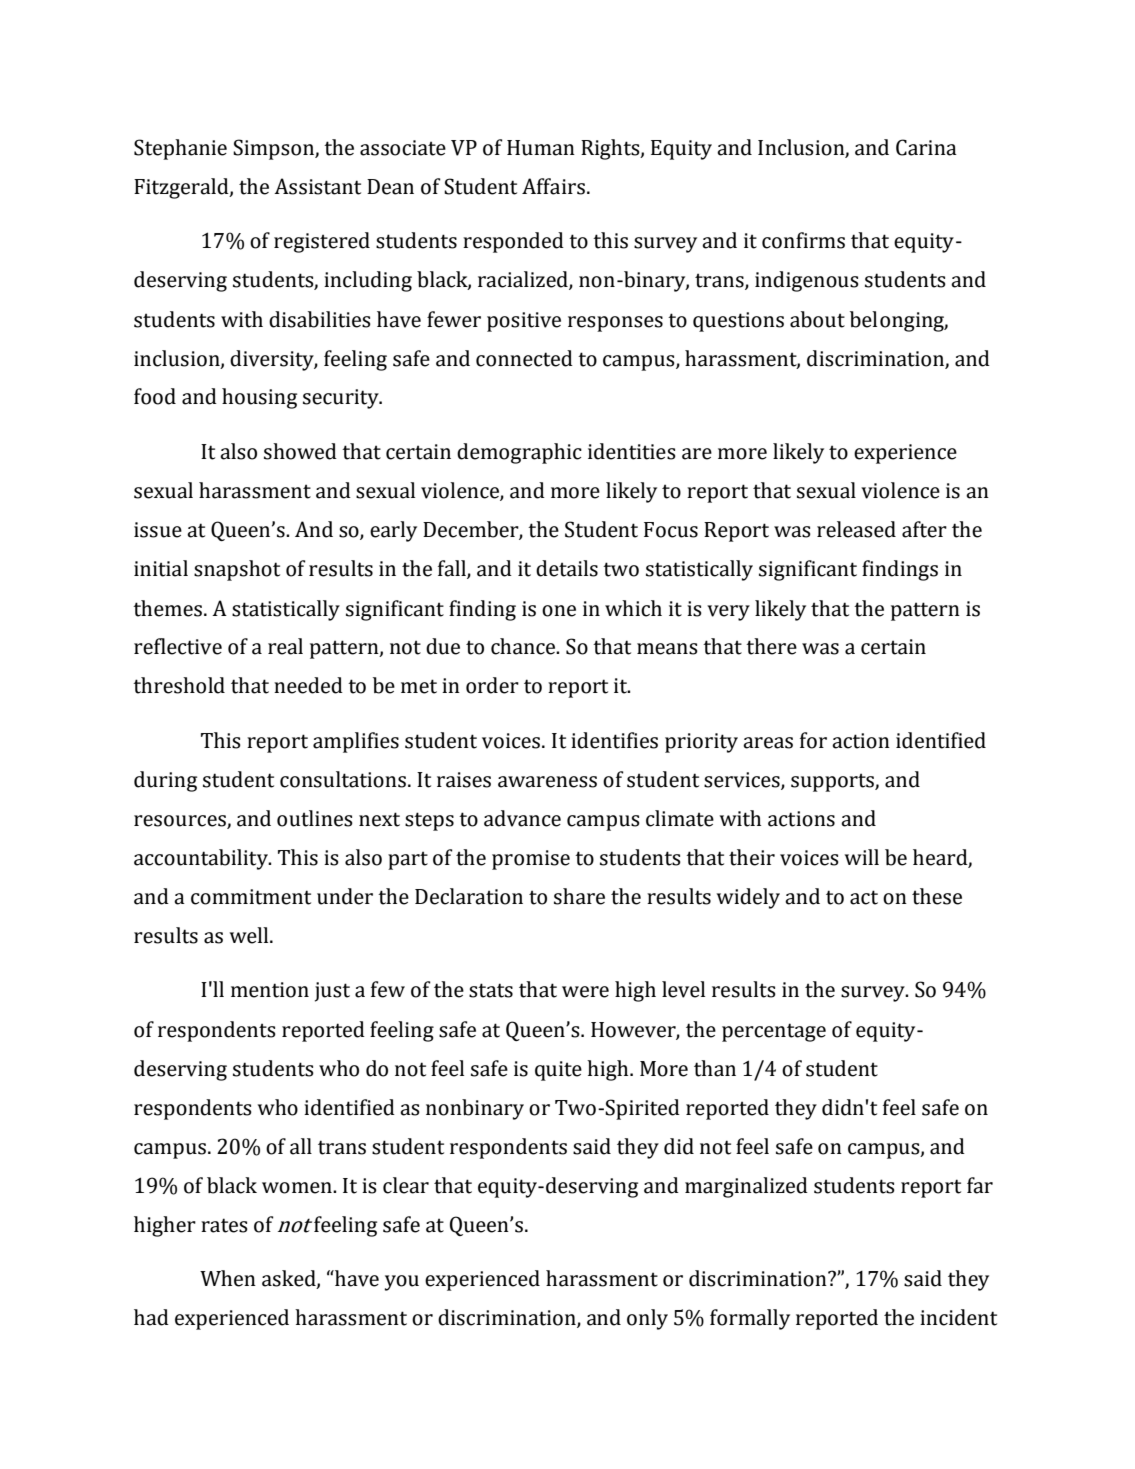  I want to click on needed, so click(308, 685).
